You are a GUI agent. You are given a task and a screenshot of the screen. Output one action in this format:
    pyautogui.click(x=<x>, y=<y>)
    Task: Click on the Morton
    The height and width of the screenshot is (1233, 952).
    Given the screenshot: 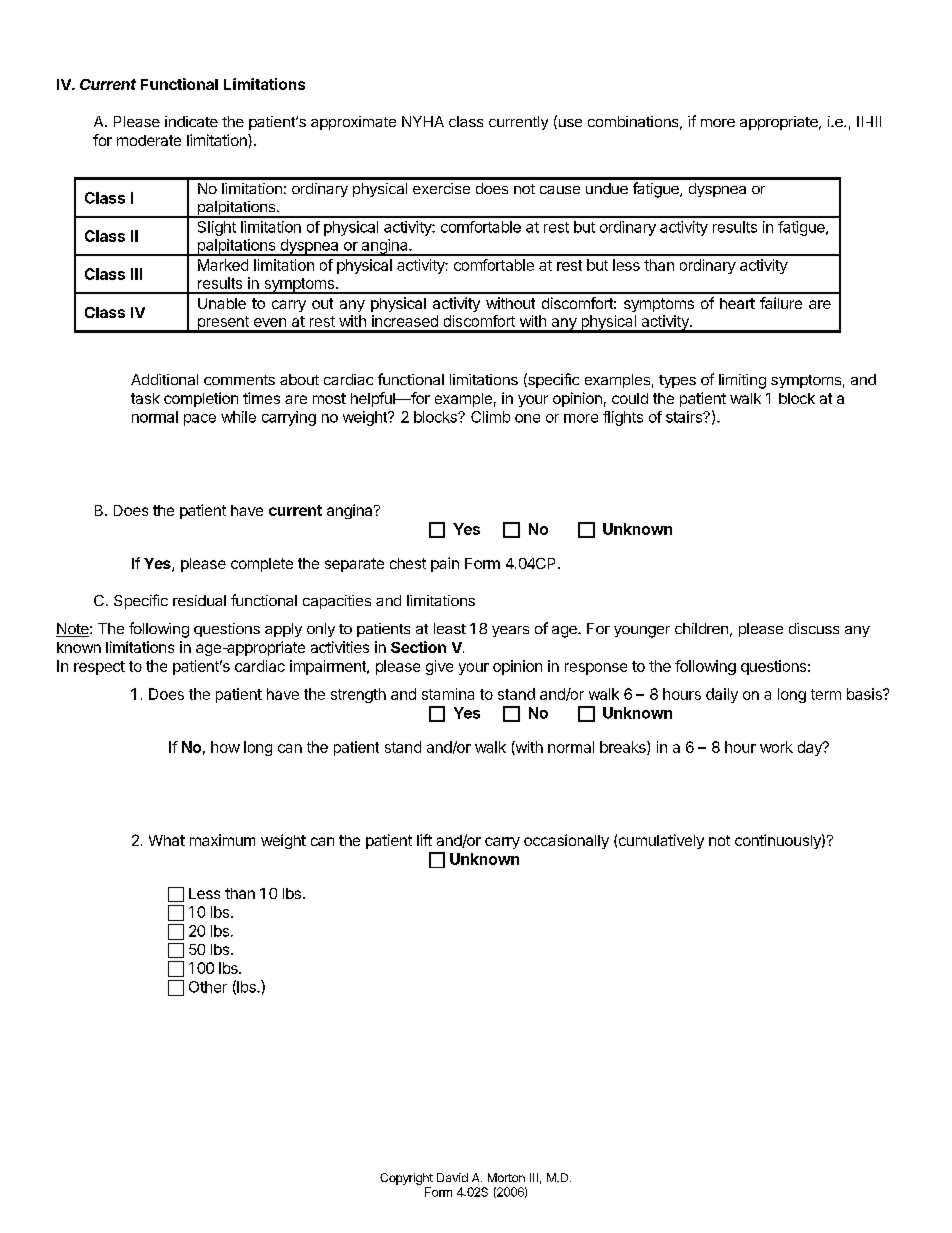 What is the action you would take?
    pyautogui.click(x=506, y=1177)
